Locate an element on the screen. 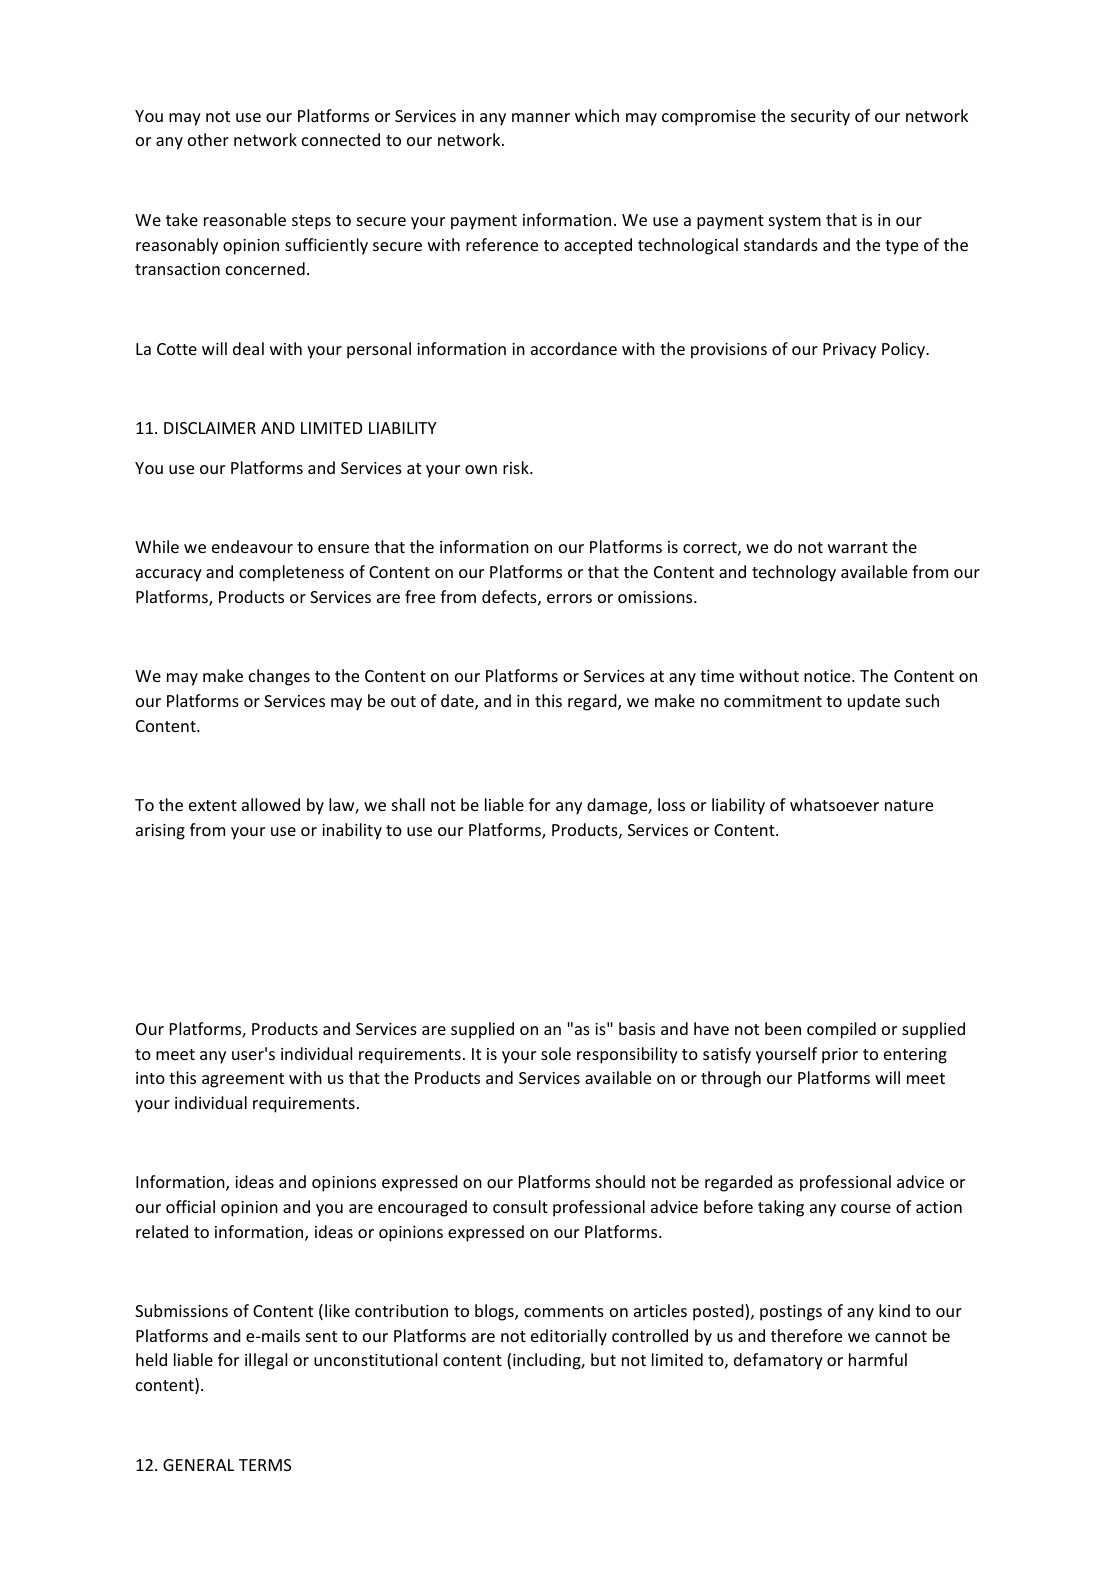 The width and height of the screenshot is (1117, 1580). other is located at coordinates (208, 139).
